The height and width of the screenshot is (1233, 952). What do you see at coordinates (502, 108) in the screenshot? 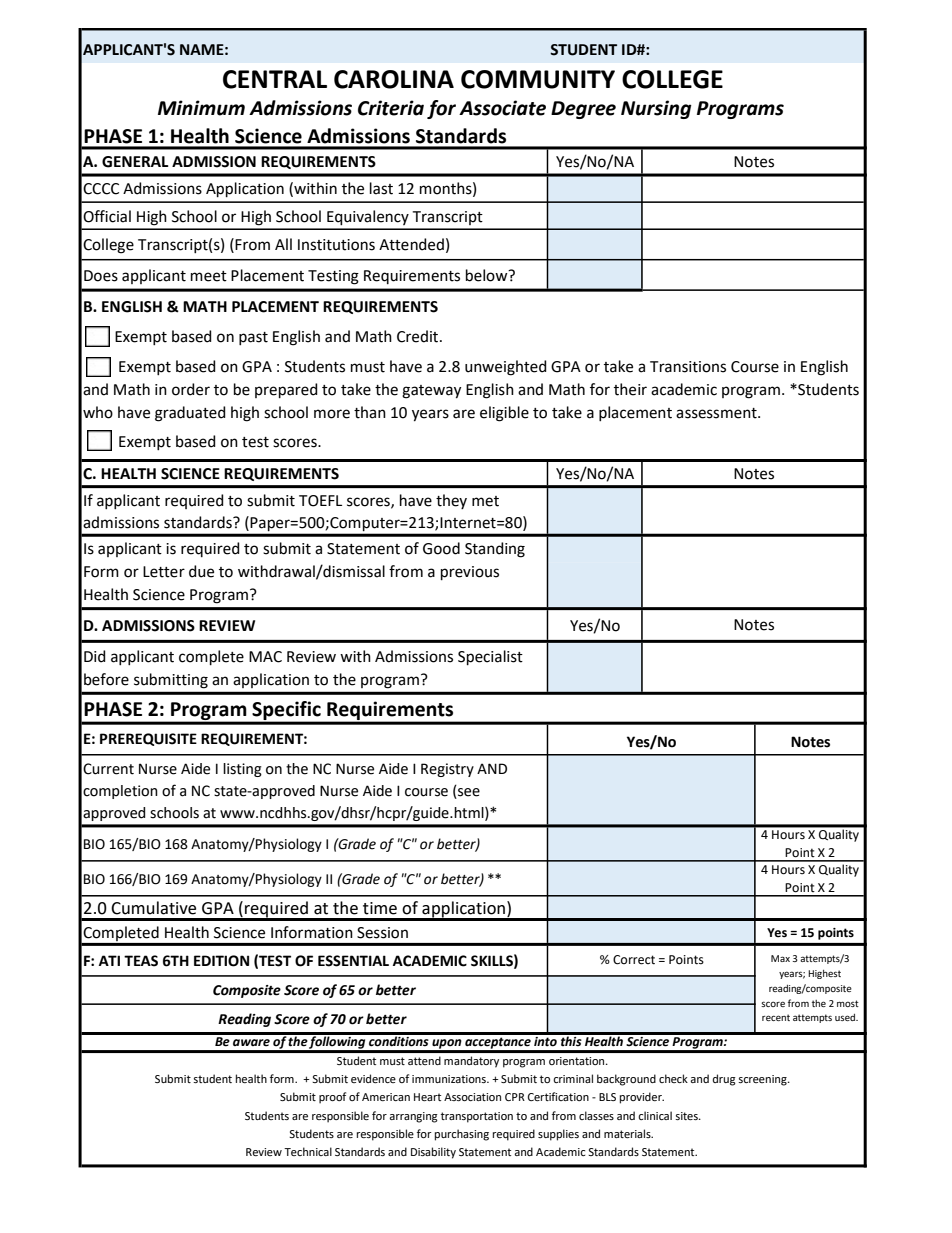
I see `Associate` at bounding box center [502, 108].
